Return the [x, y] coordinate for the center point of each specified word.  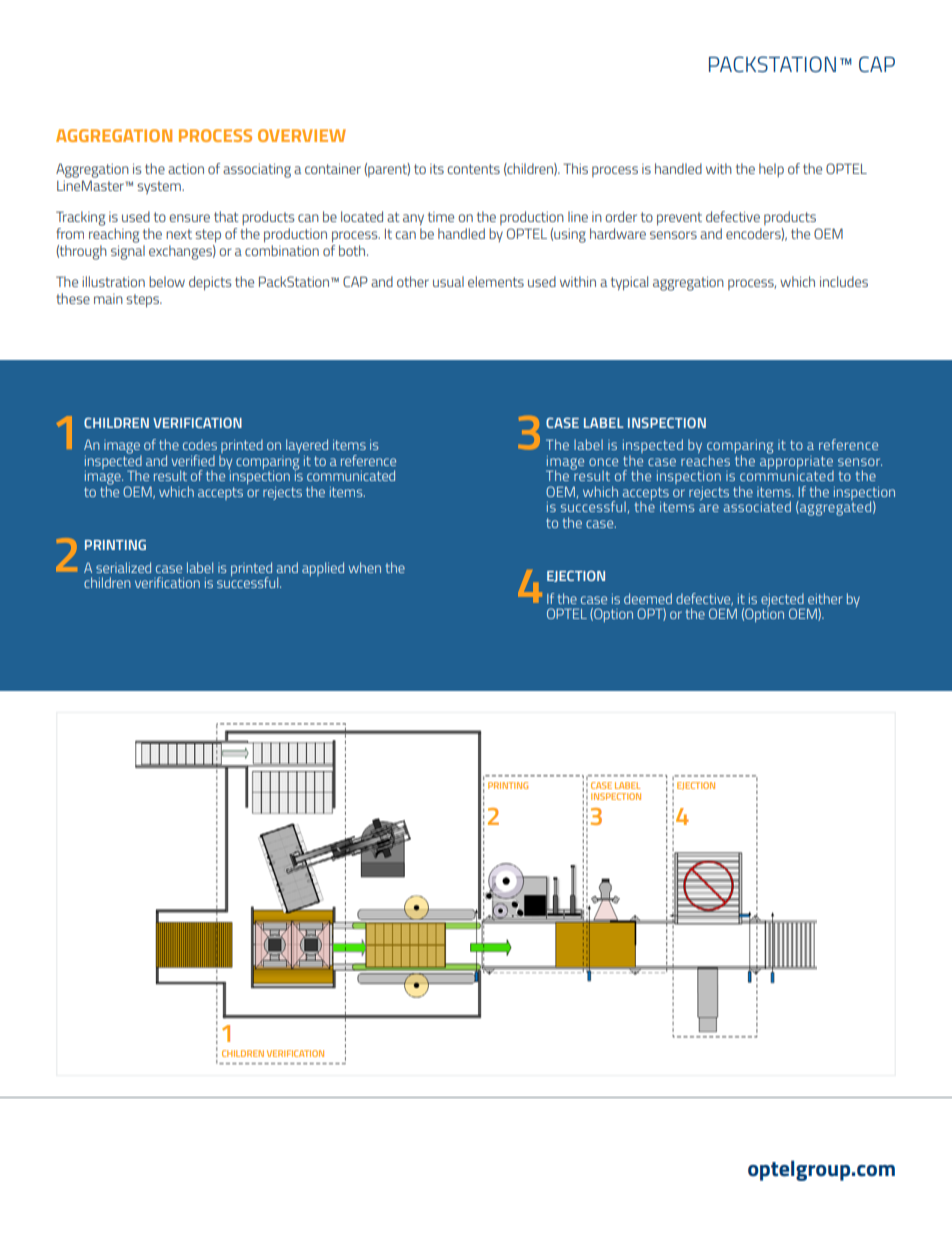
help [771, 170]
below [167, 281]
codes [200, 444]
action [186, 169]
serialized [123, 567]
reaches [705, 460]
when [365, 567]
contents [473, 169]
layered [307, 446]
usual [448, 281]
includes [844, 281]
